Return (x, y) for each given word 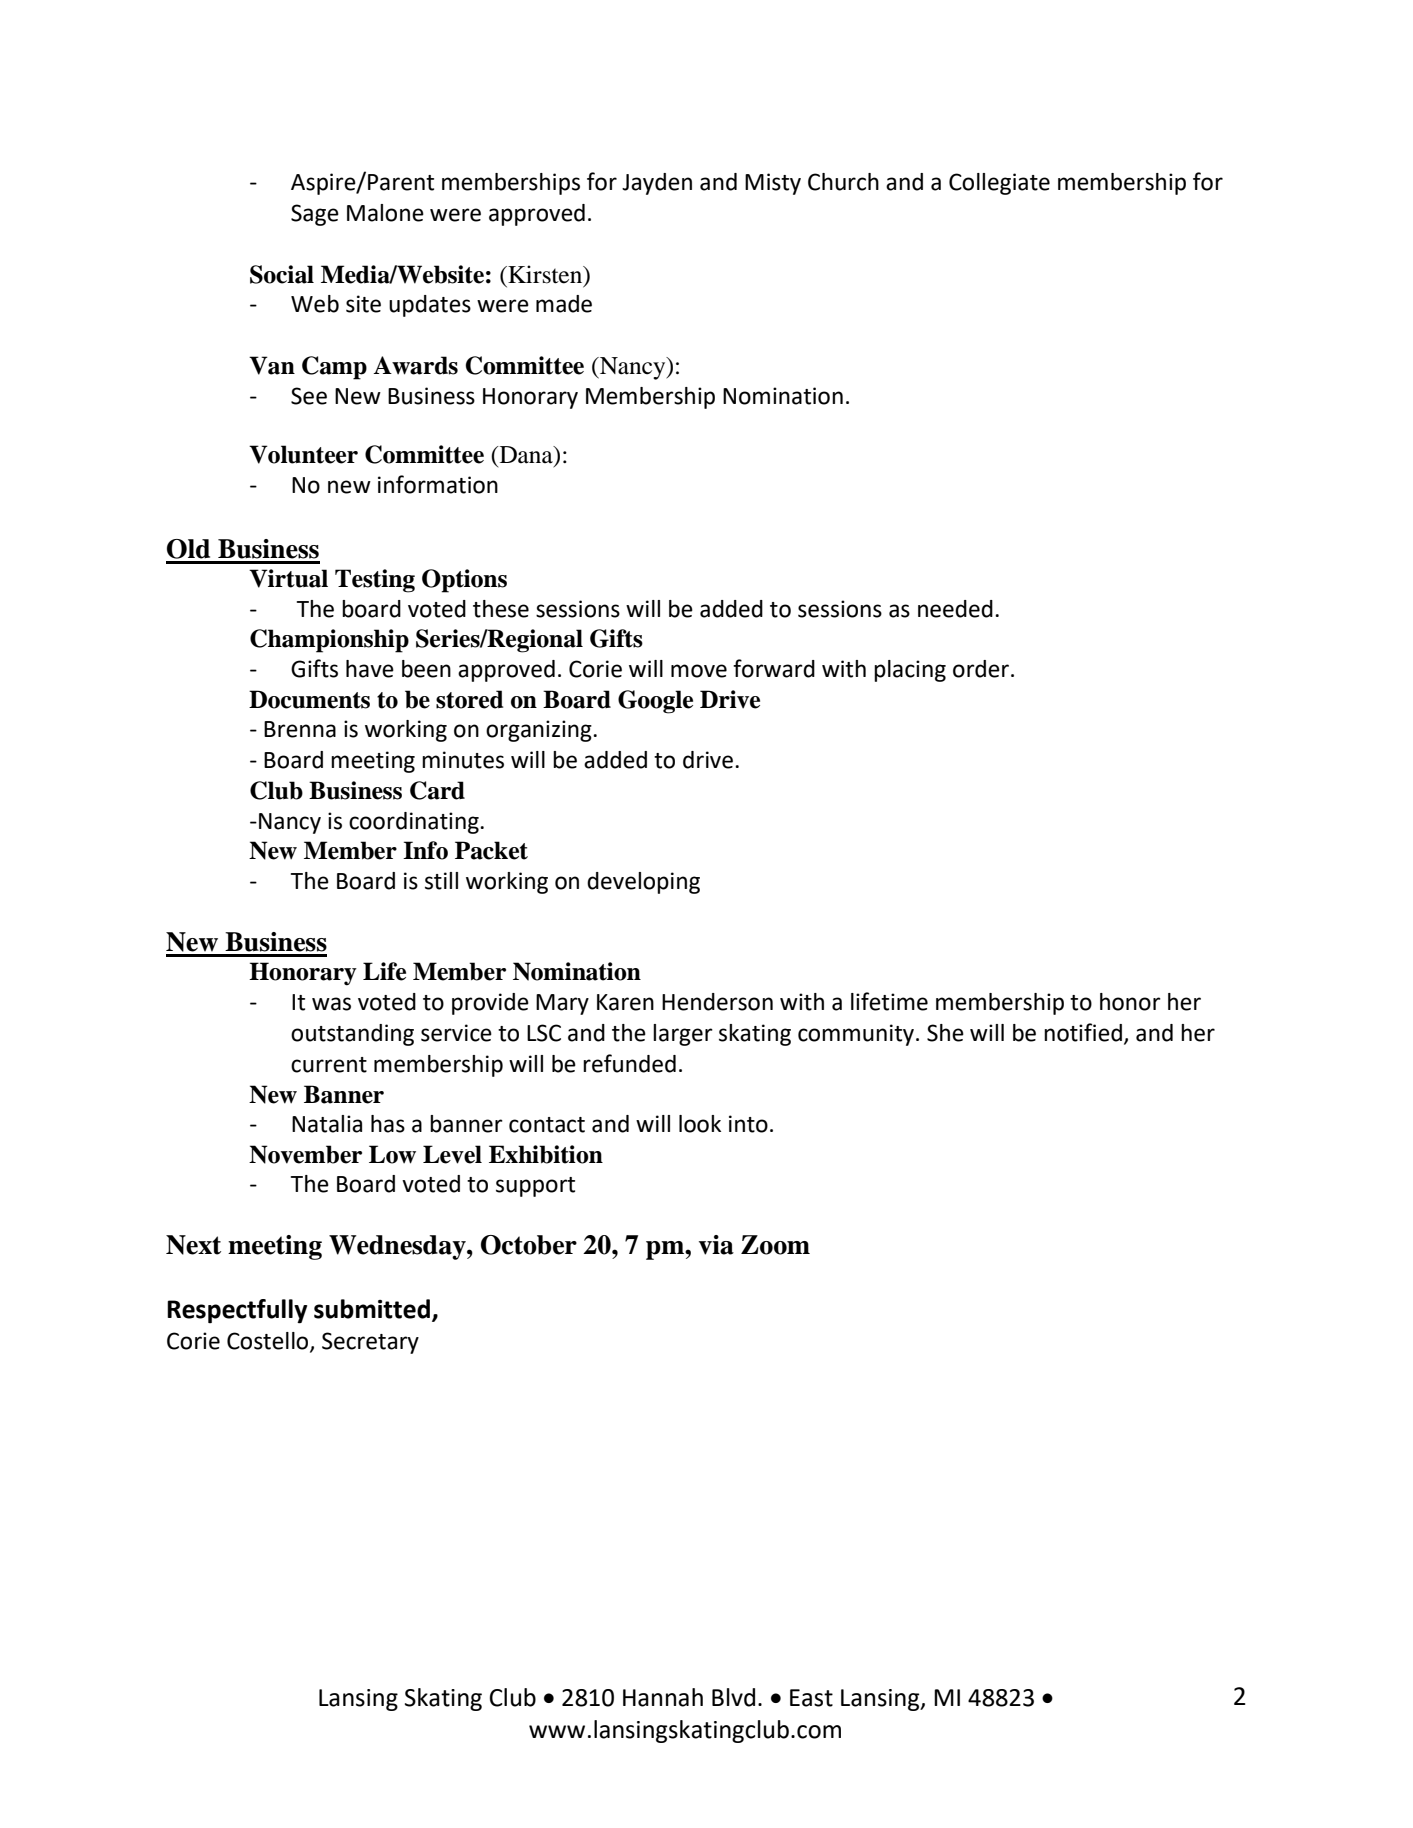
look (700, 1124)
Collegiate (999, 184)
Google (655, 702)
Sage (315, 215)
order (982, 669)
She (945, 1033)
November (305, 1154)
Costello (269, 1342)
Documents (309, 699)
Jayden (657, 184)
